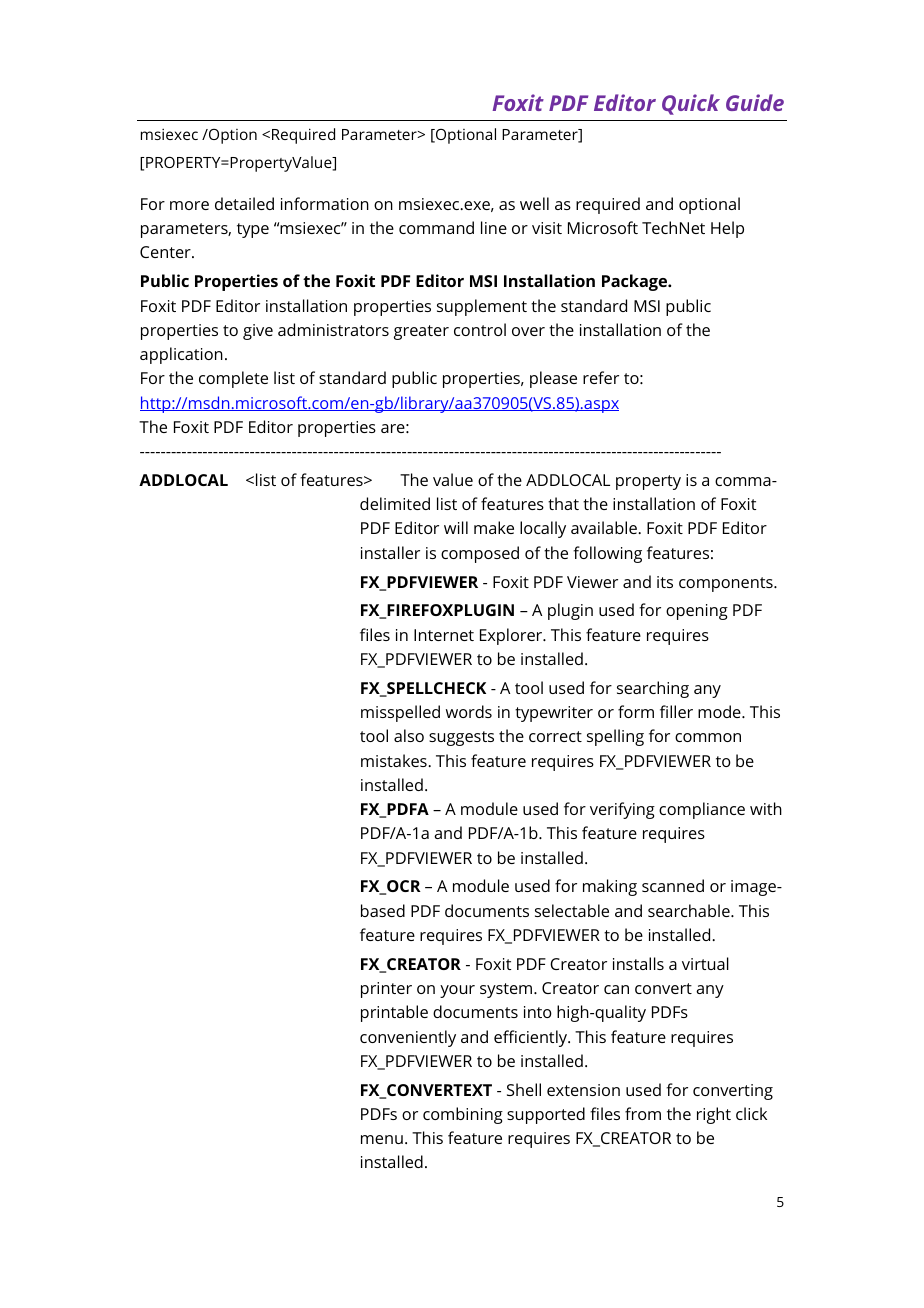 Image resolution: width=924 pixels, height=1308 pixels. I want to click on detailed, so click(244, 203).
